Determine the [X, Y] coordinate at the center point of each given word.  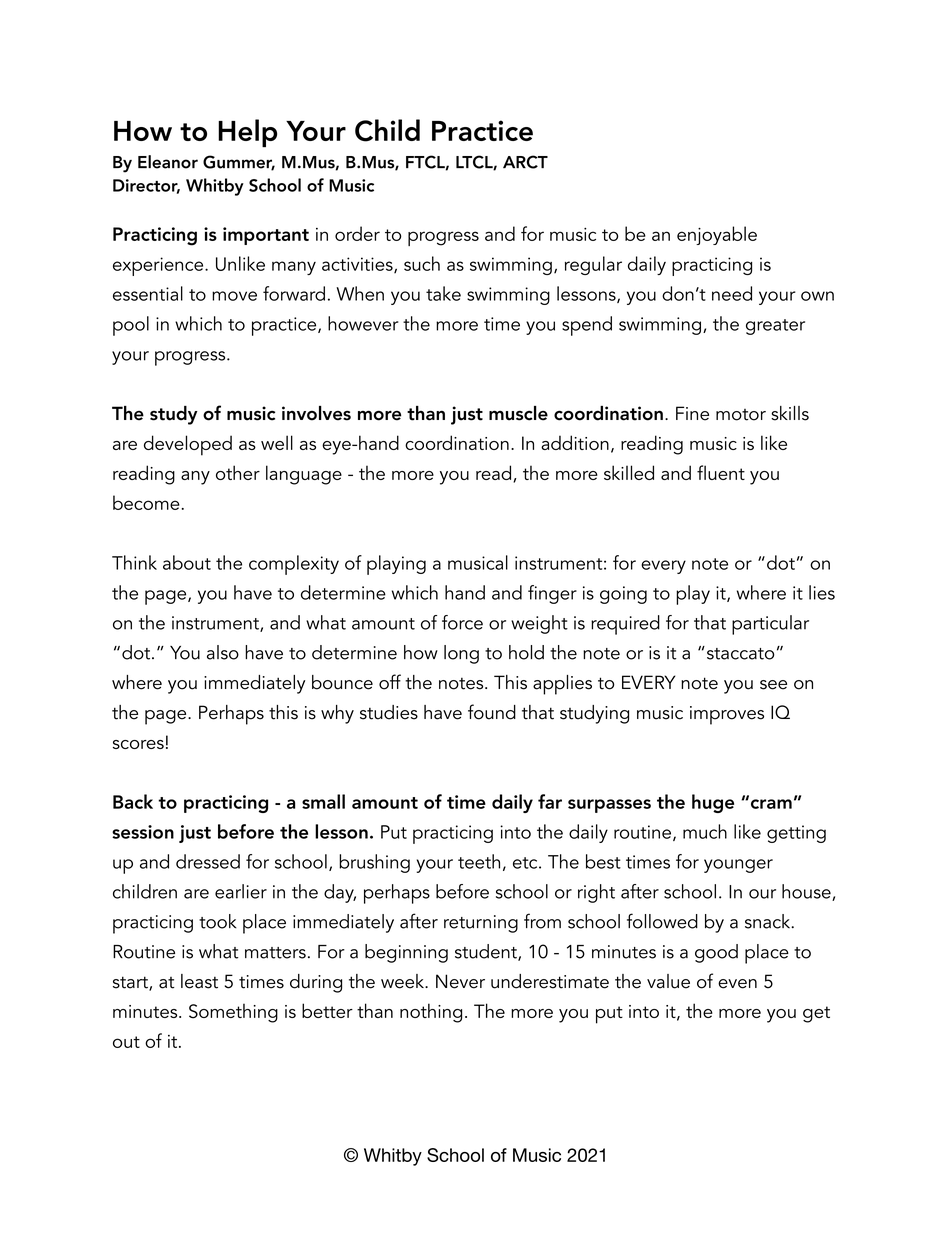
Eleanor [168, 162]
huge [713, 803]
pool [131, 326]
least [199, 981]
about [187, 562]
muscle [518, 413]
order [357, 233]
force [462, 622]
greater [775, 327]
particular [770, 625]
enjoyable [717, 235]
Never [460, 981]
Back [133, 801]
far [550, 801]
